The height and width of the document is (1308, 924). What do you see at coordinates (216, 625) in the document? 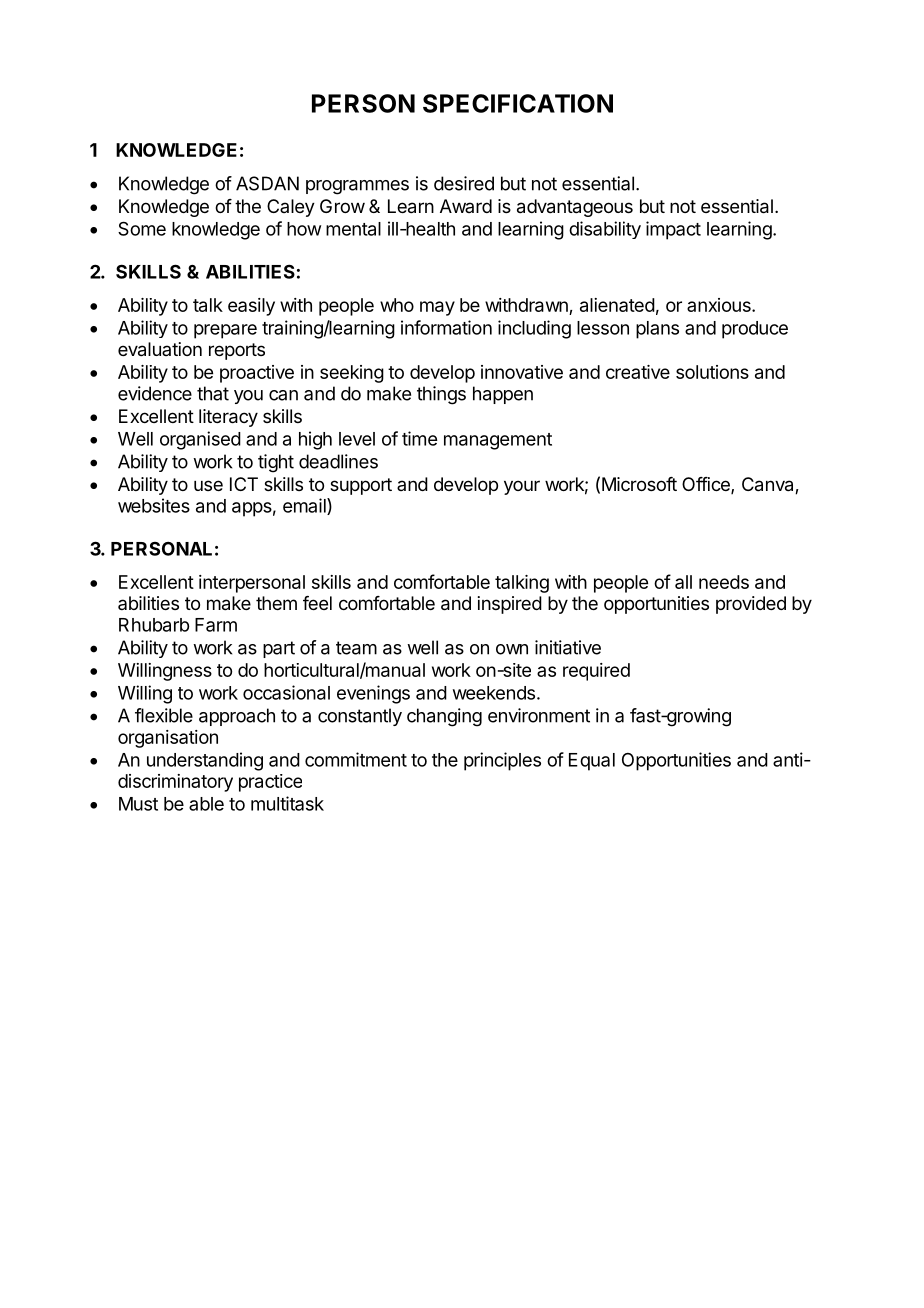
I see `Farm` at bounding box center [216, 625].
